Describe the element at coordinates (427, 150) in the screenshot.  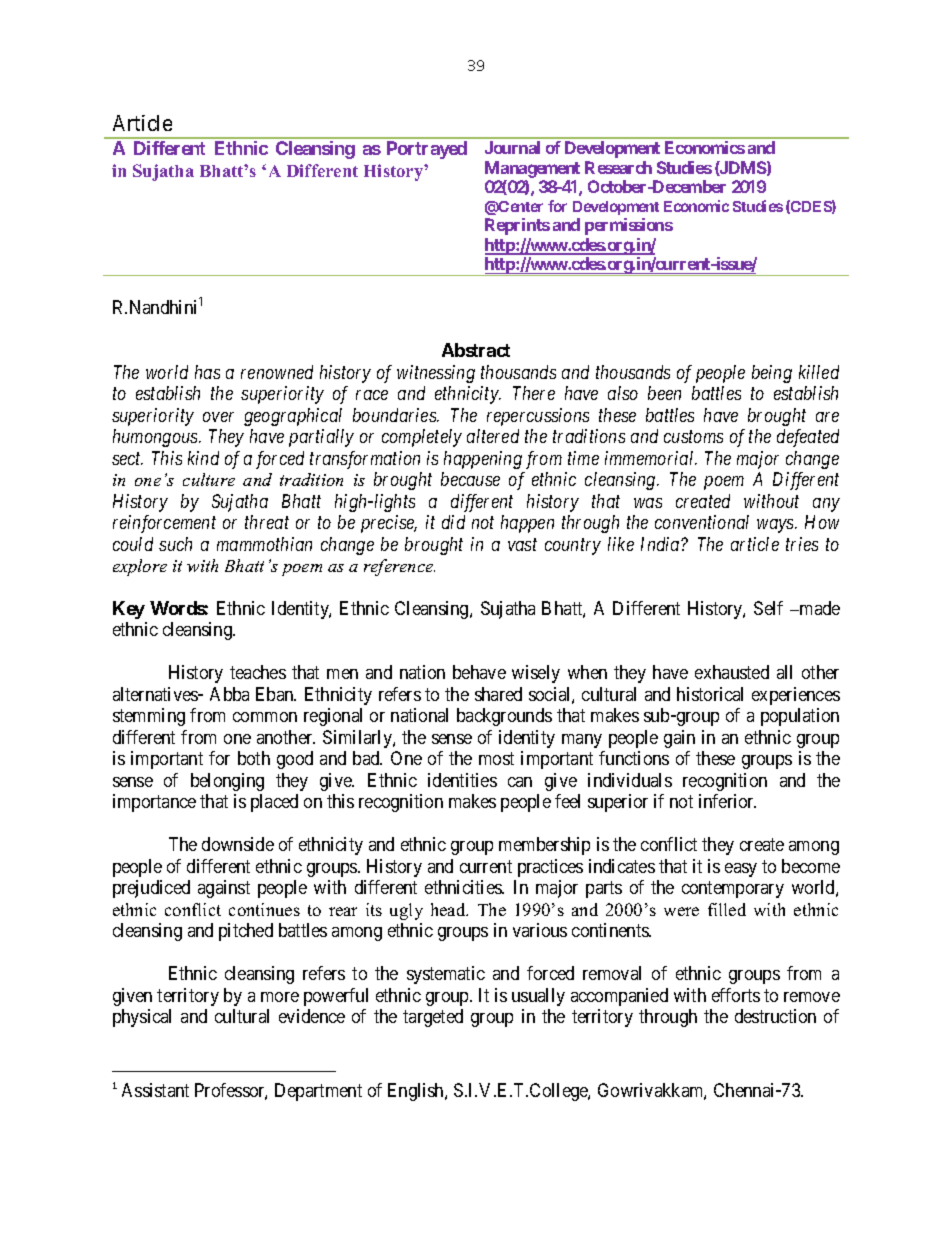
I see `Portrayed` at that location.
